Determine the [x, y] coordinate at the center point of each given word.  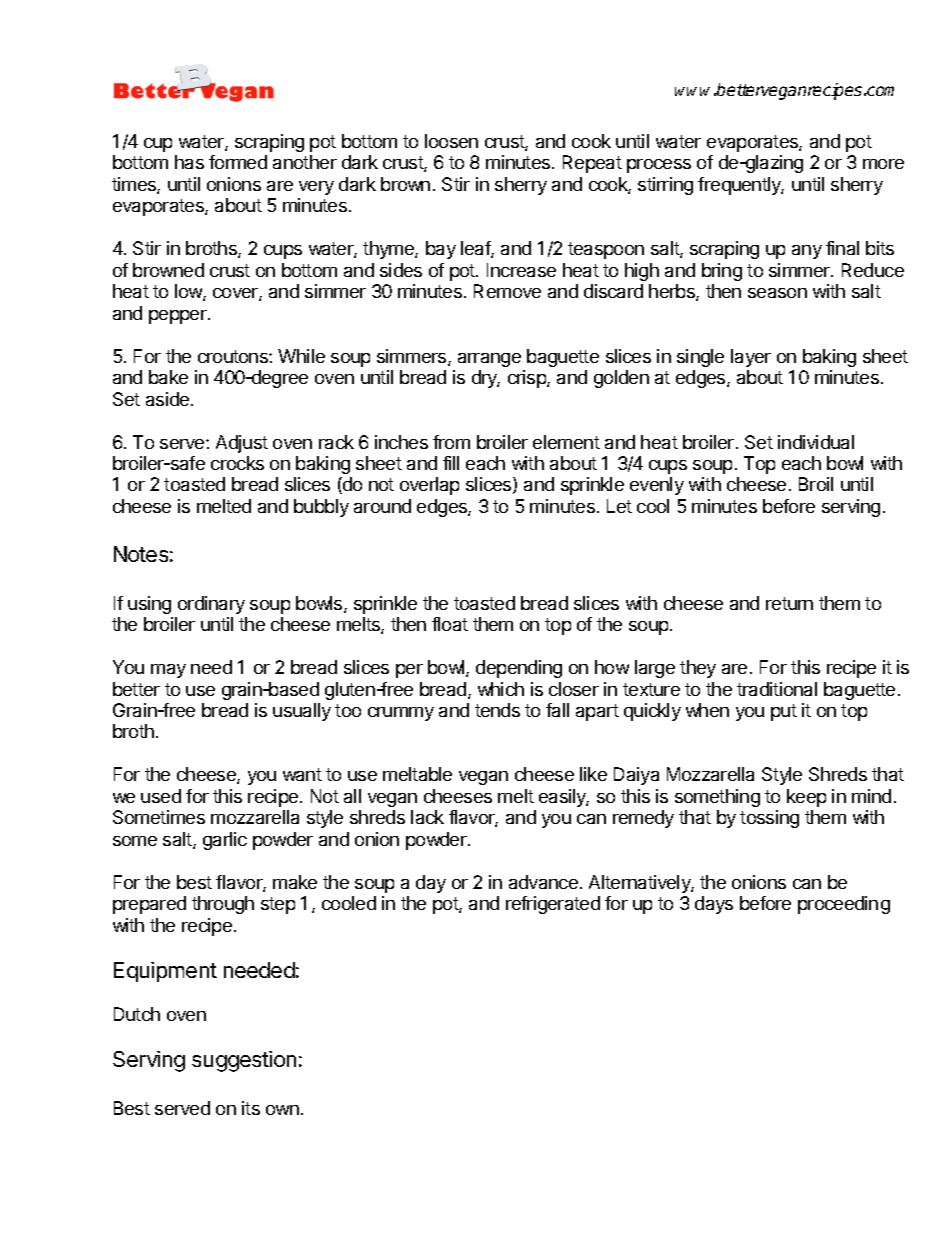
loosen [451, 141]
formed [238, 162]
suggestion [244, 1061]
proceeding [844, 905]
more [883, 164]
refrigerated [553, 905]
